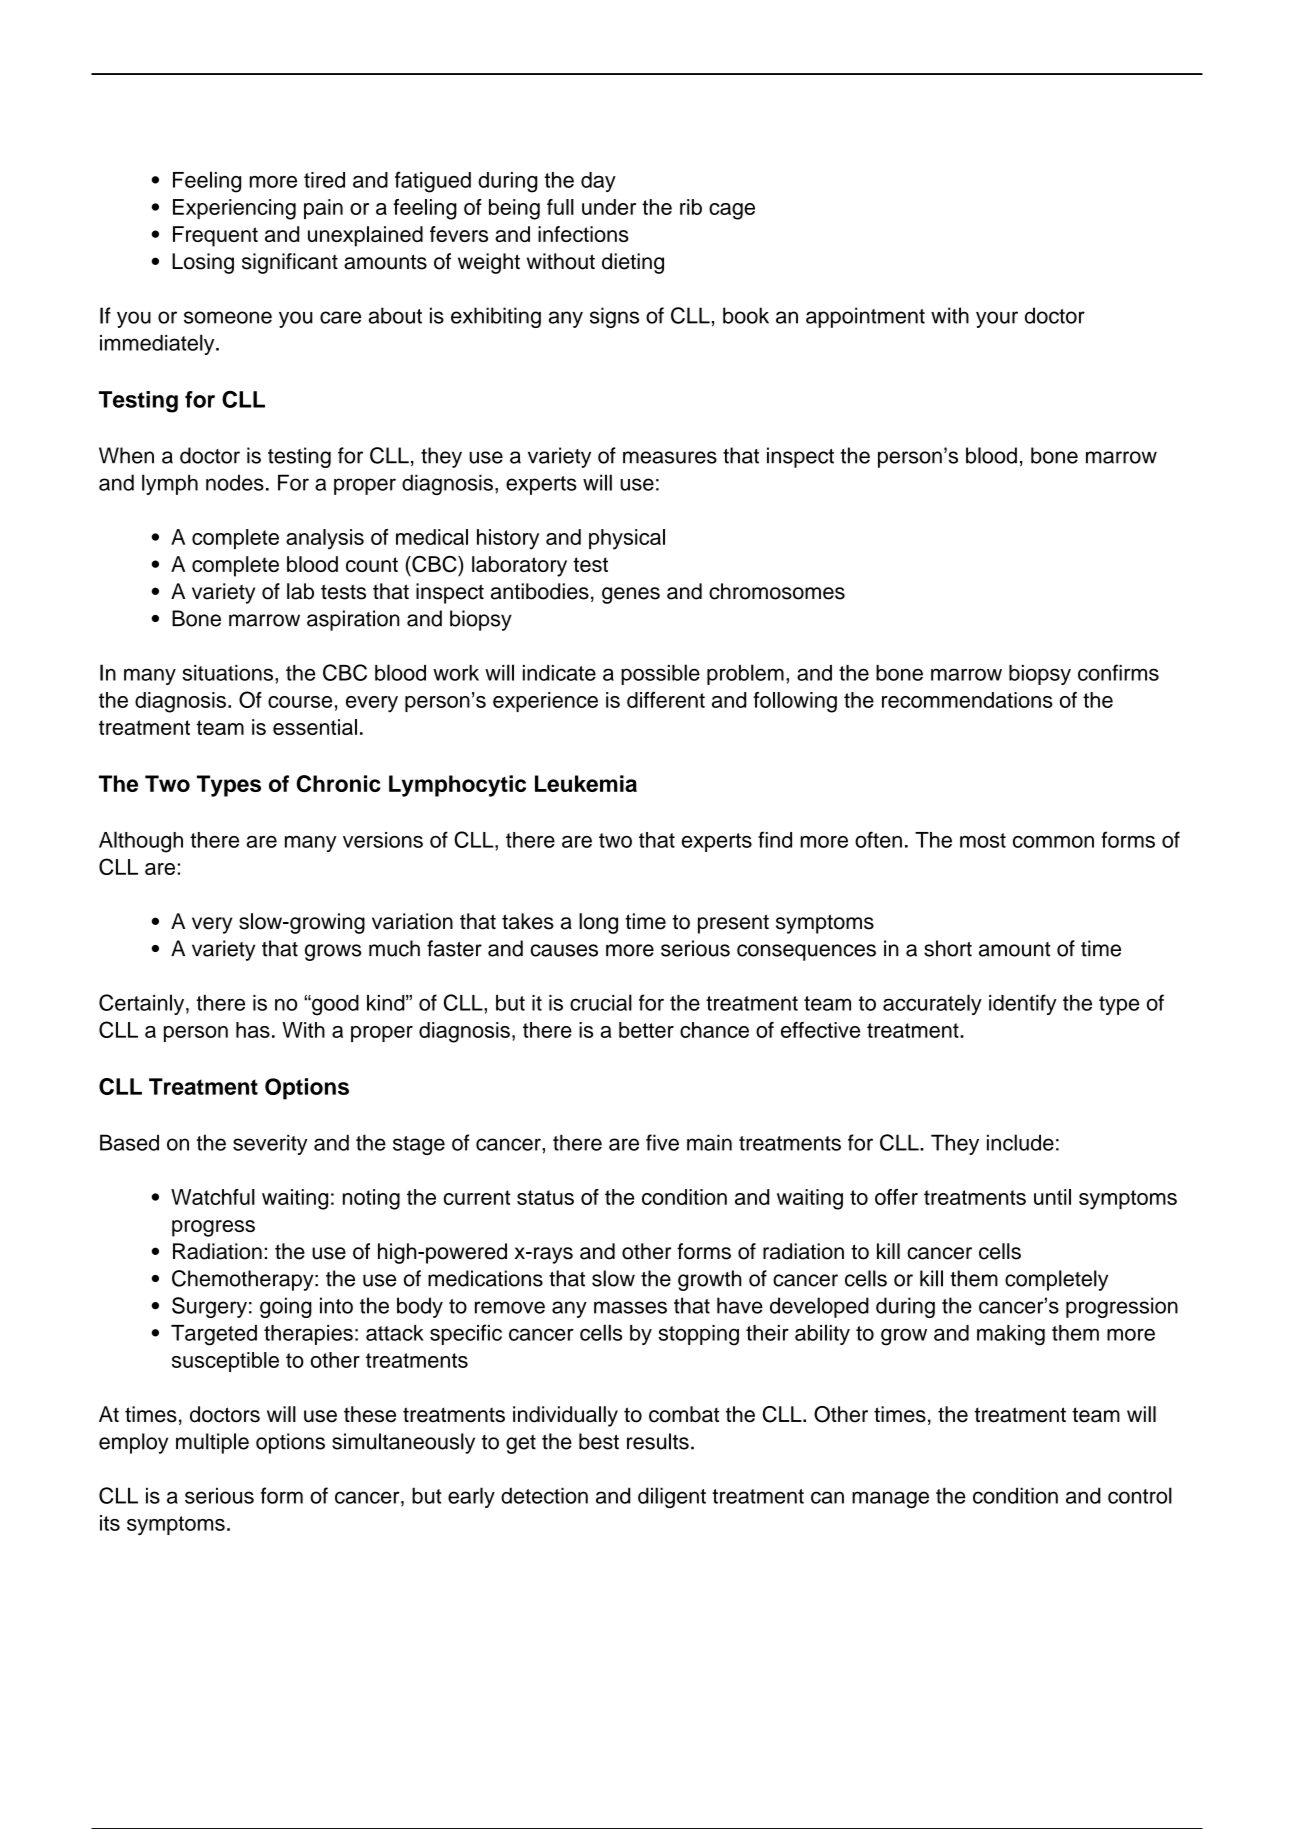 The height and width of the image is (1829, 1294). I want to click on control, so click(1140, 1495).
